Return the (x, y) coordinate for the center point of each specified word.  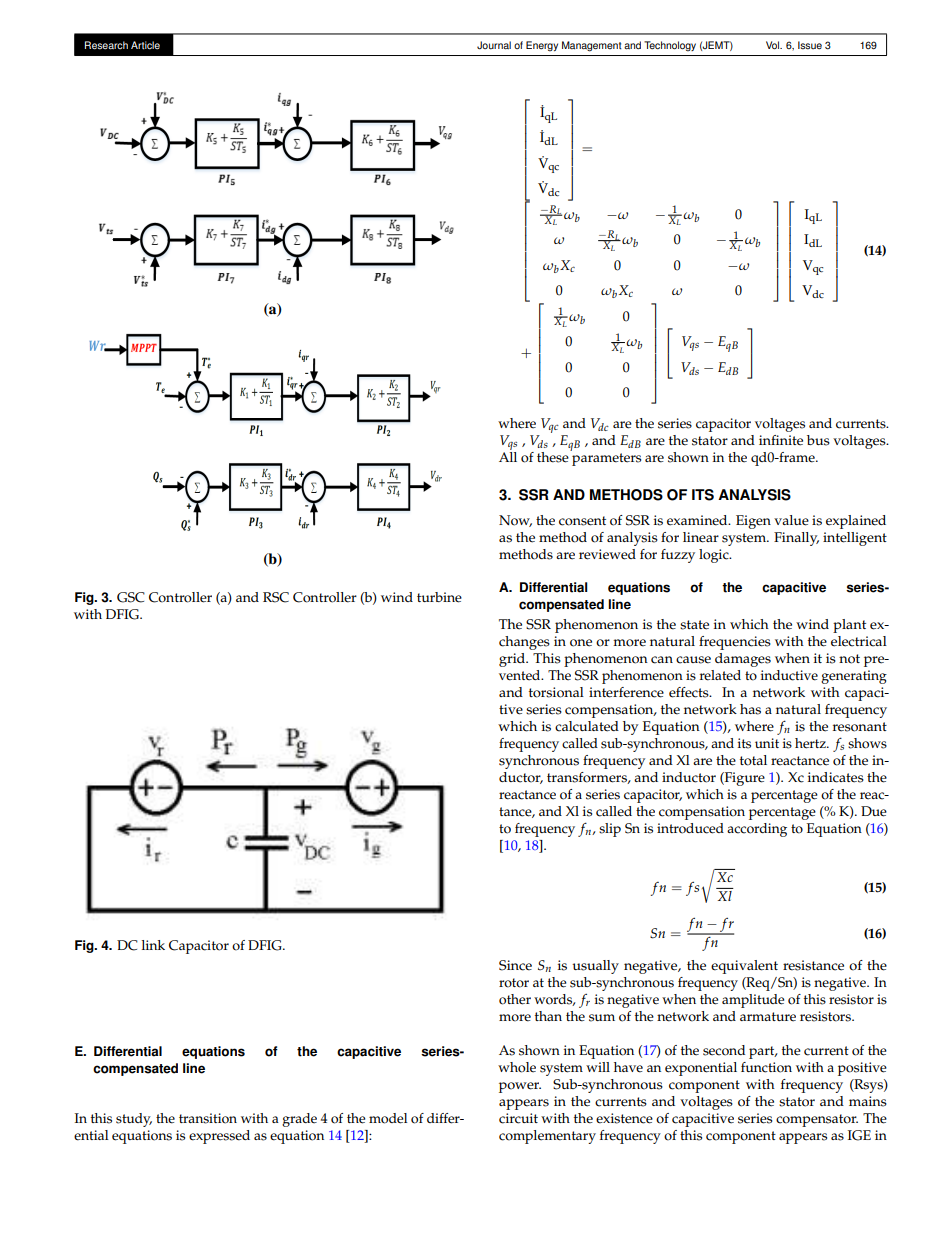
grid (513, 660)
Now (515, 521)
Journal (494, 45)
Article (145, 45)
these (554, 456)
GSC (131, 597)
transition (208, 1118)
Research (106, 45)
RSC (276, 597)
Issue (810, 45)
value (791, 520)
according (757, 830)
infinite (781, 440)
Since (515, 965)
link (153, 945)
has (750, 709)
